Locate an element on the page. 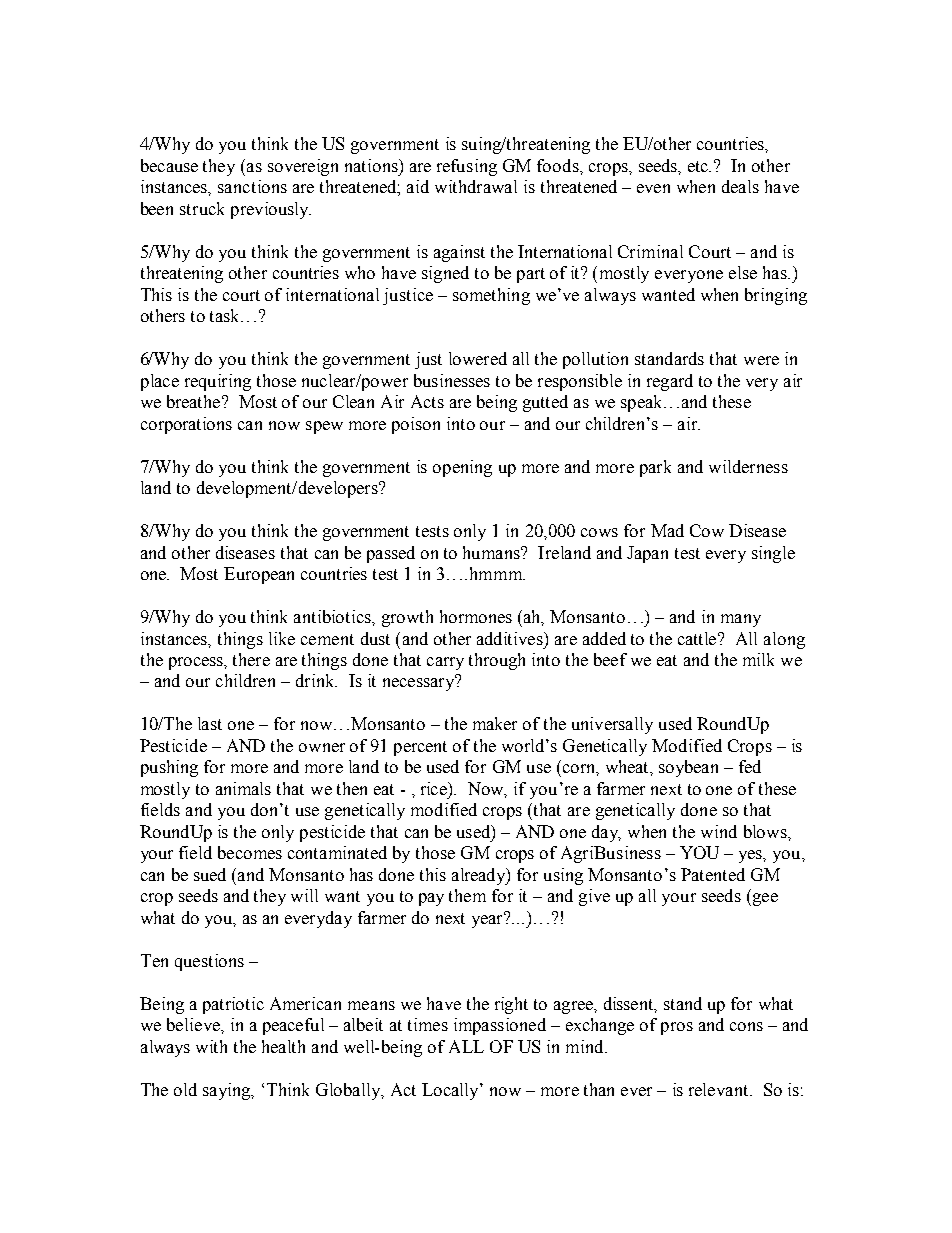  opening is located at coordinates (462, 468).
